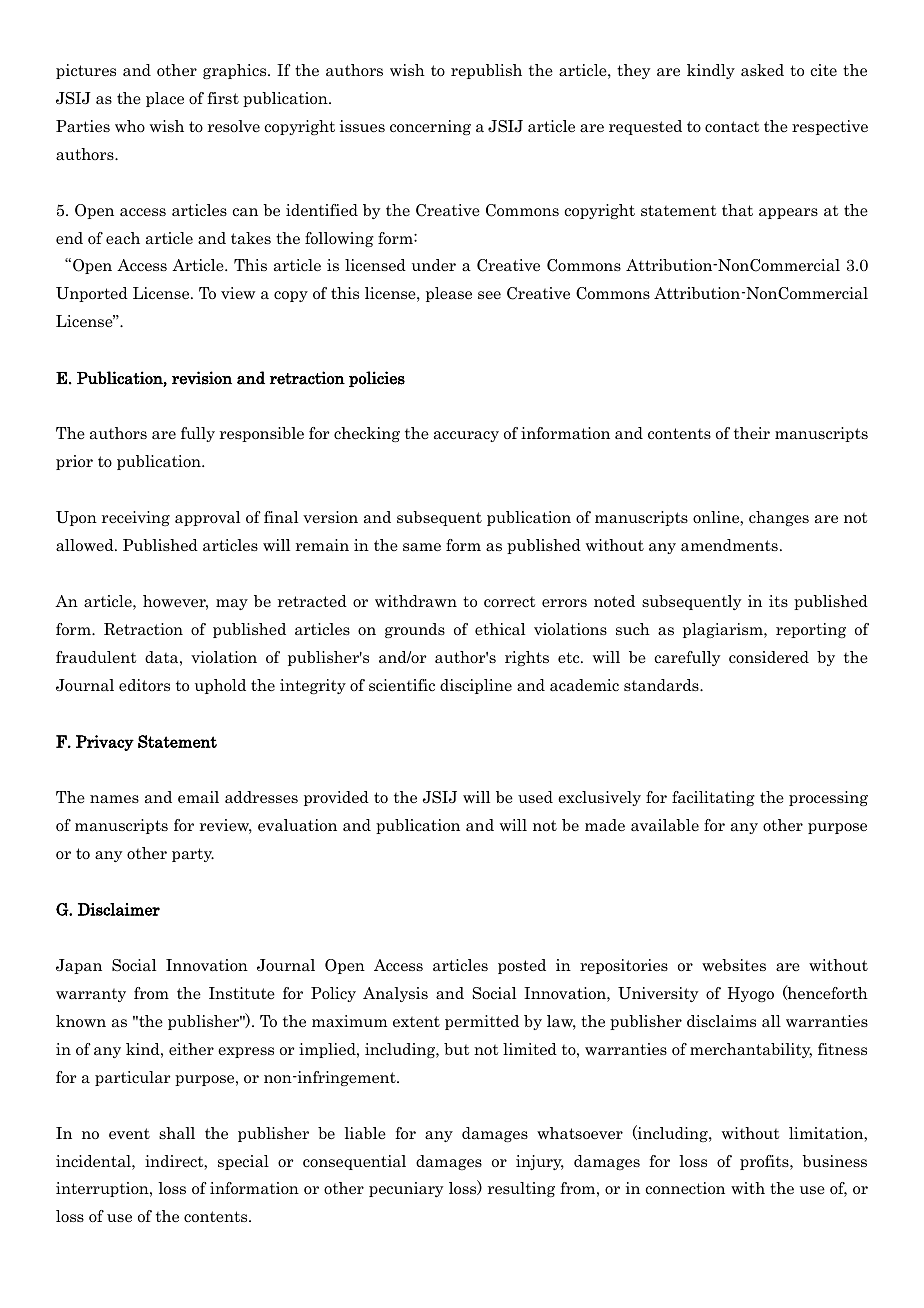 This document has width=924, height=1308. Describe the element at coordinates (177, 1133) in the document. I see `shall` at that location.
